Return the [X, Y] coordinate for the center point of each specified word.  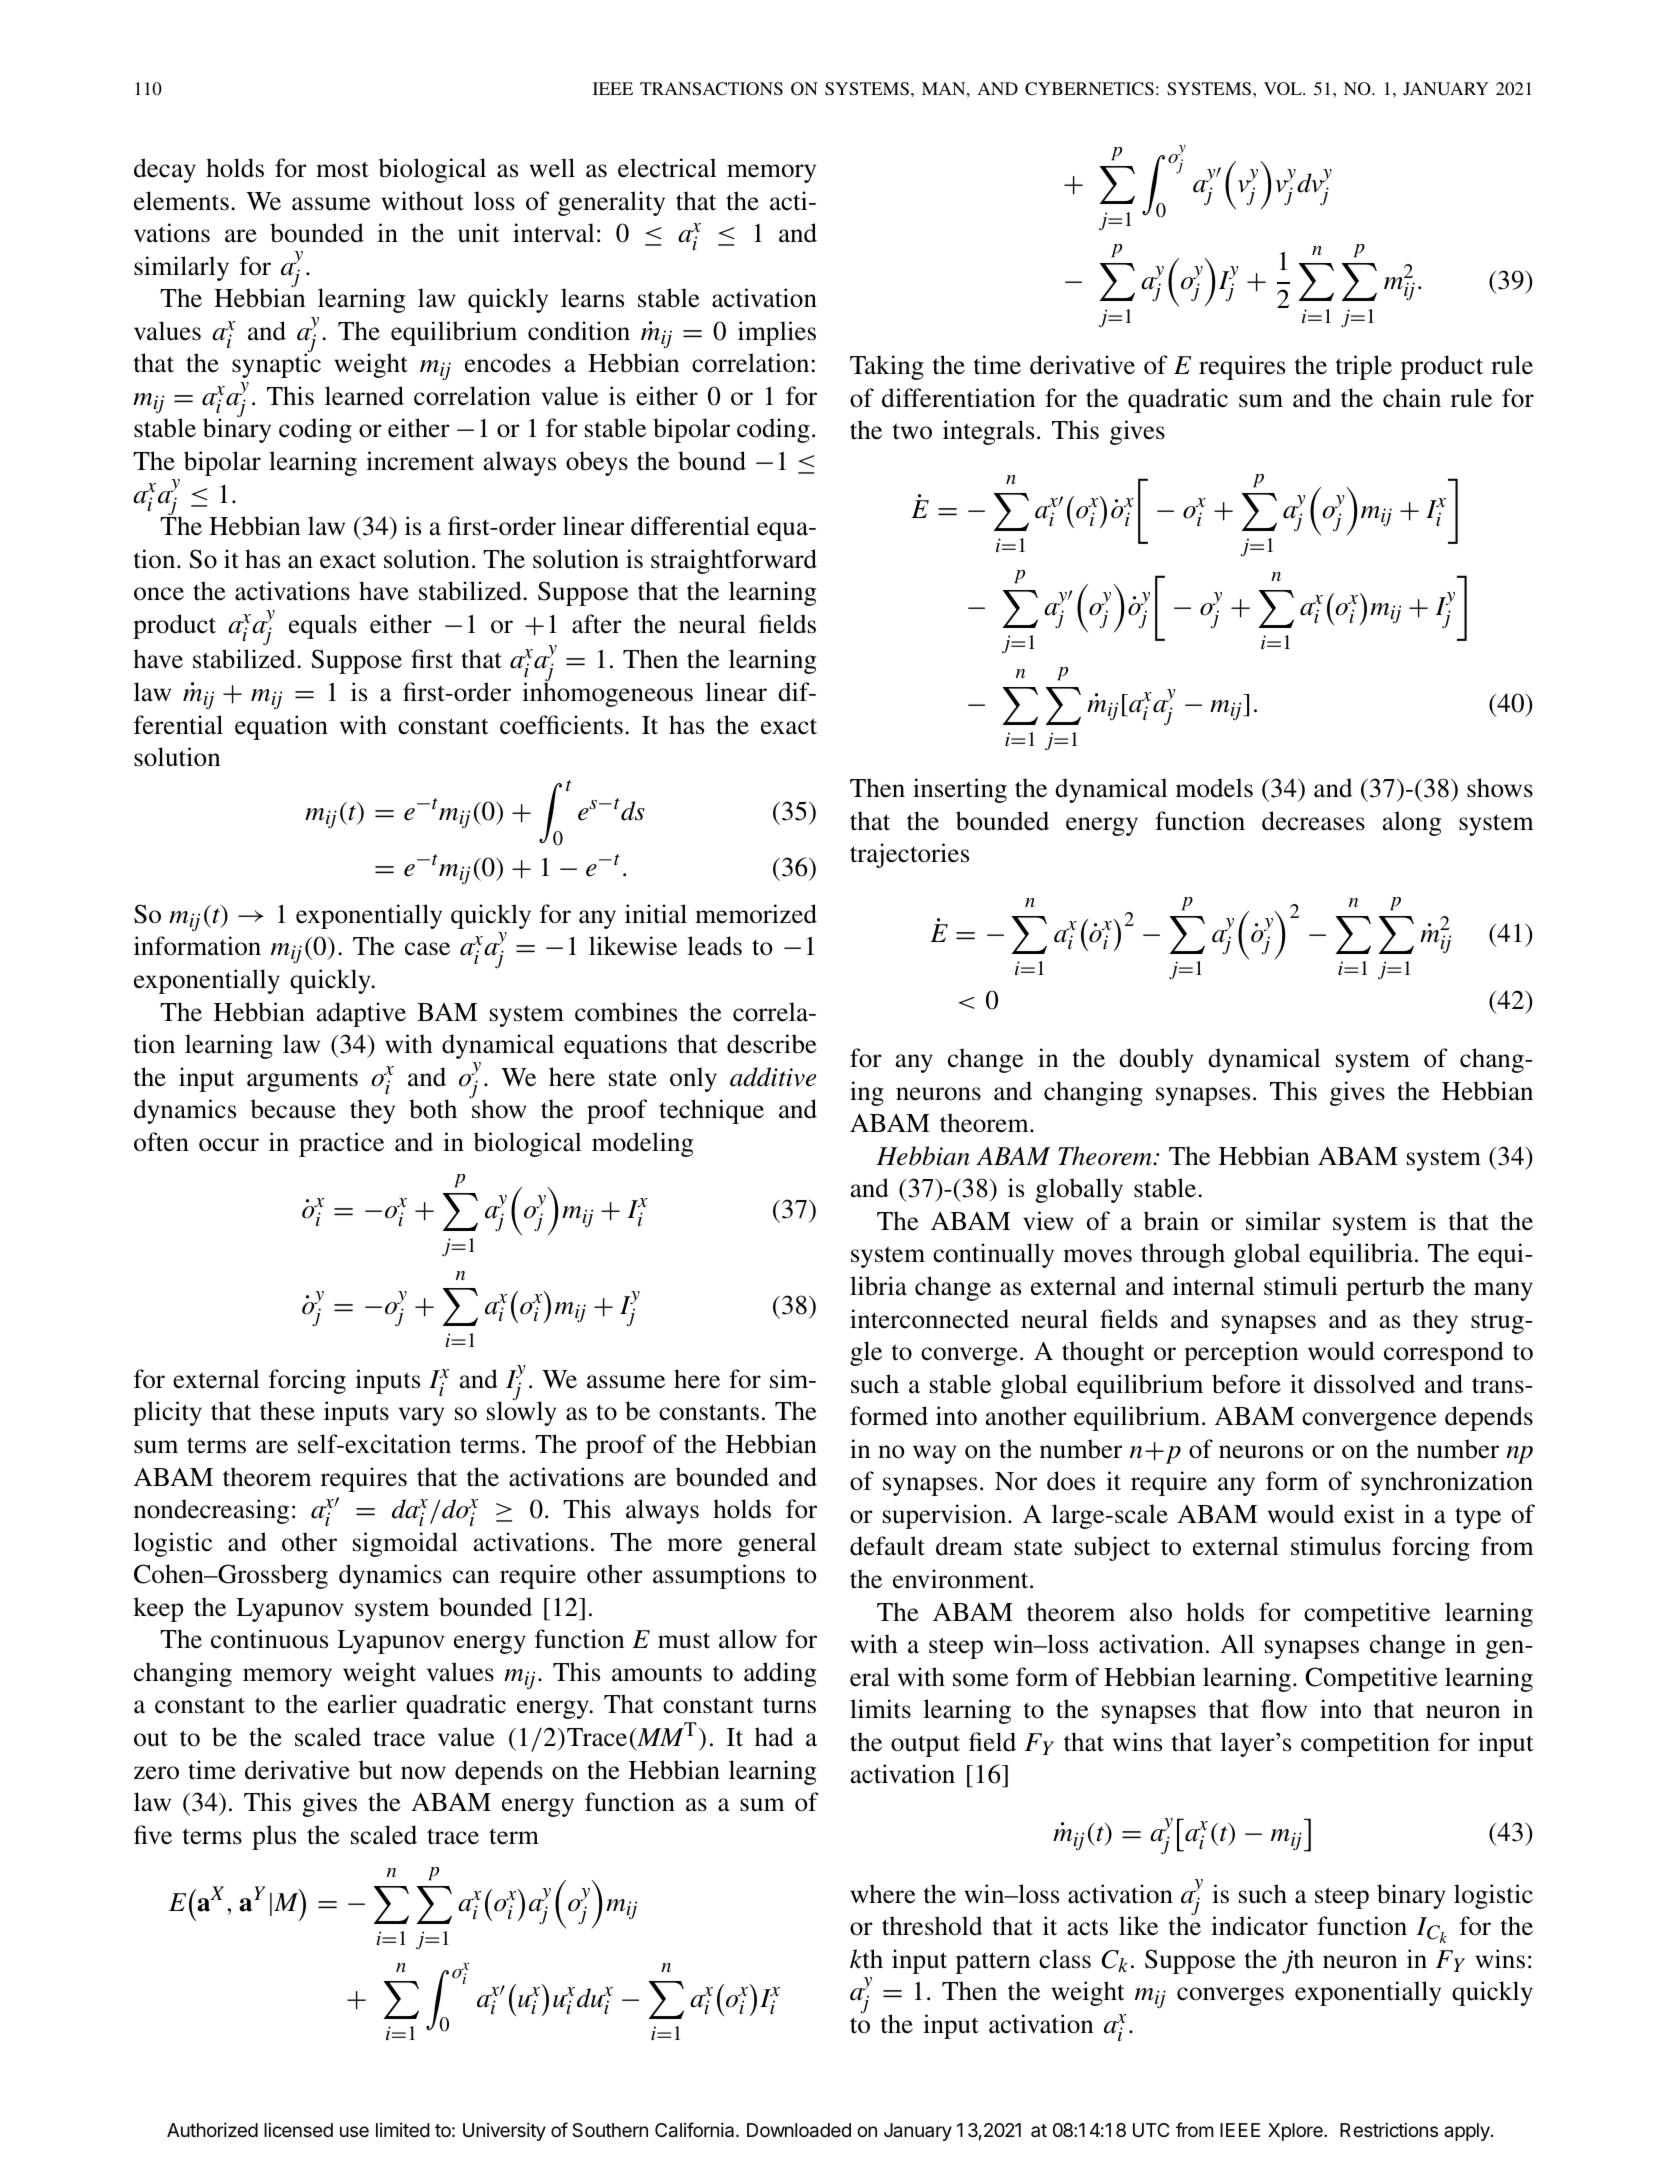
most [342, 169]
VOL [1284, 89]
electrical [667, 168]
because [293, 1109]
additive [773, 1077]
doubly [1156, 1060]
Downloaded [799, 2130]
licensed [298, 2130]
